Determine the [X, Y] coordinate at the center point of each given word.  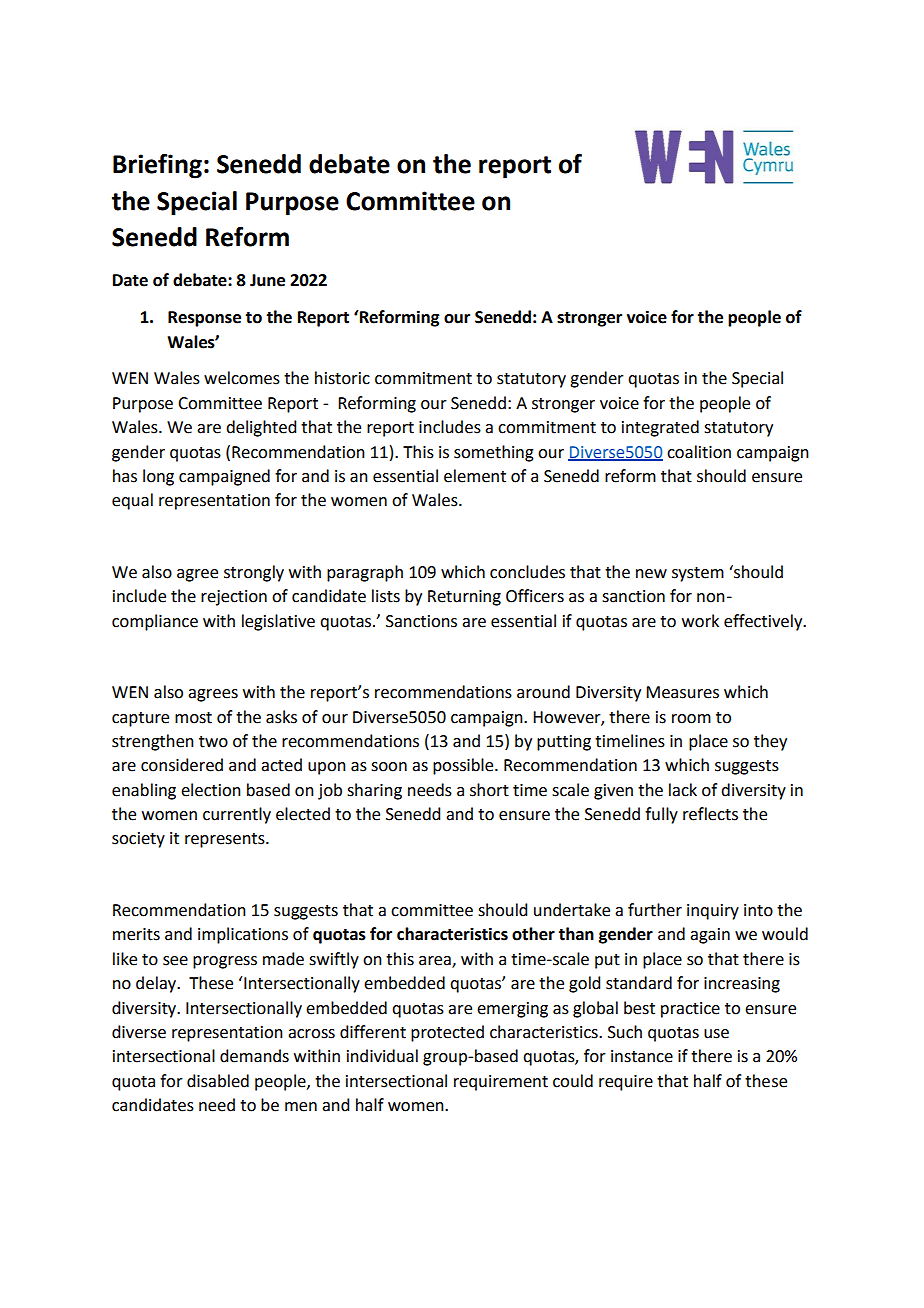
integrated [660, 428]
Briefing [157, 166]
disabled [218, 1081]
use [716, 1034]
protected [447, 1033]
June [267, 280]
